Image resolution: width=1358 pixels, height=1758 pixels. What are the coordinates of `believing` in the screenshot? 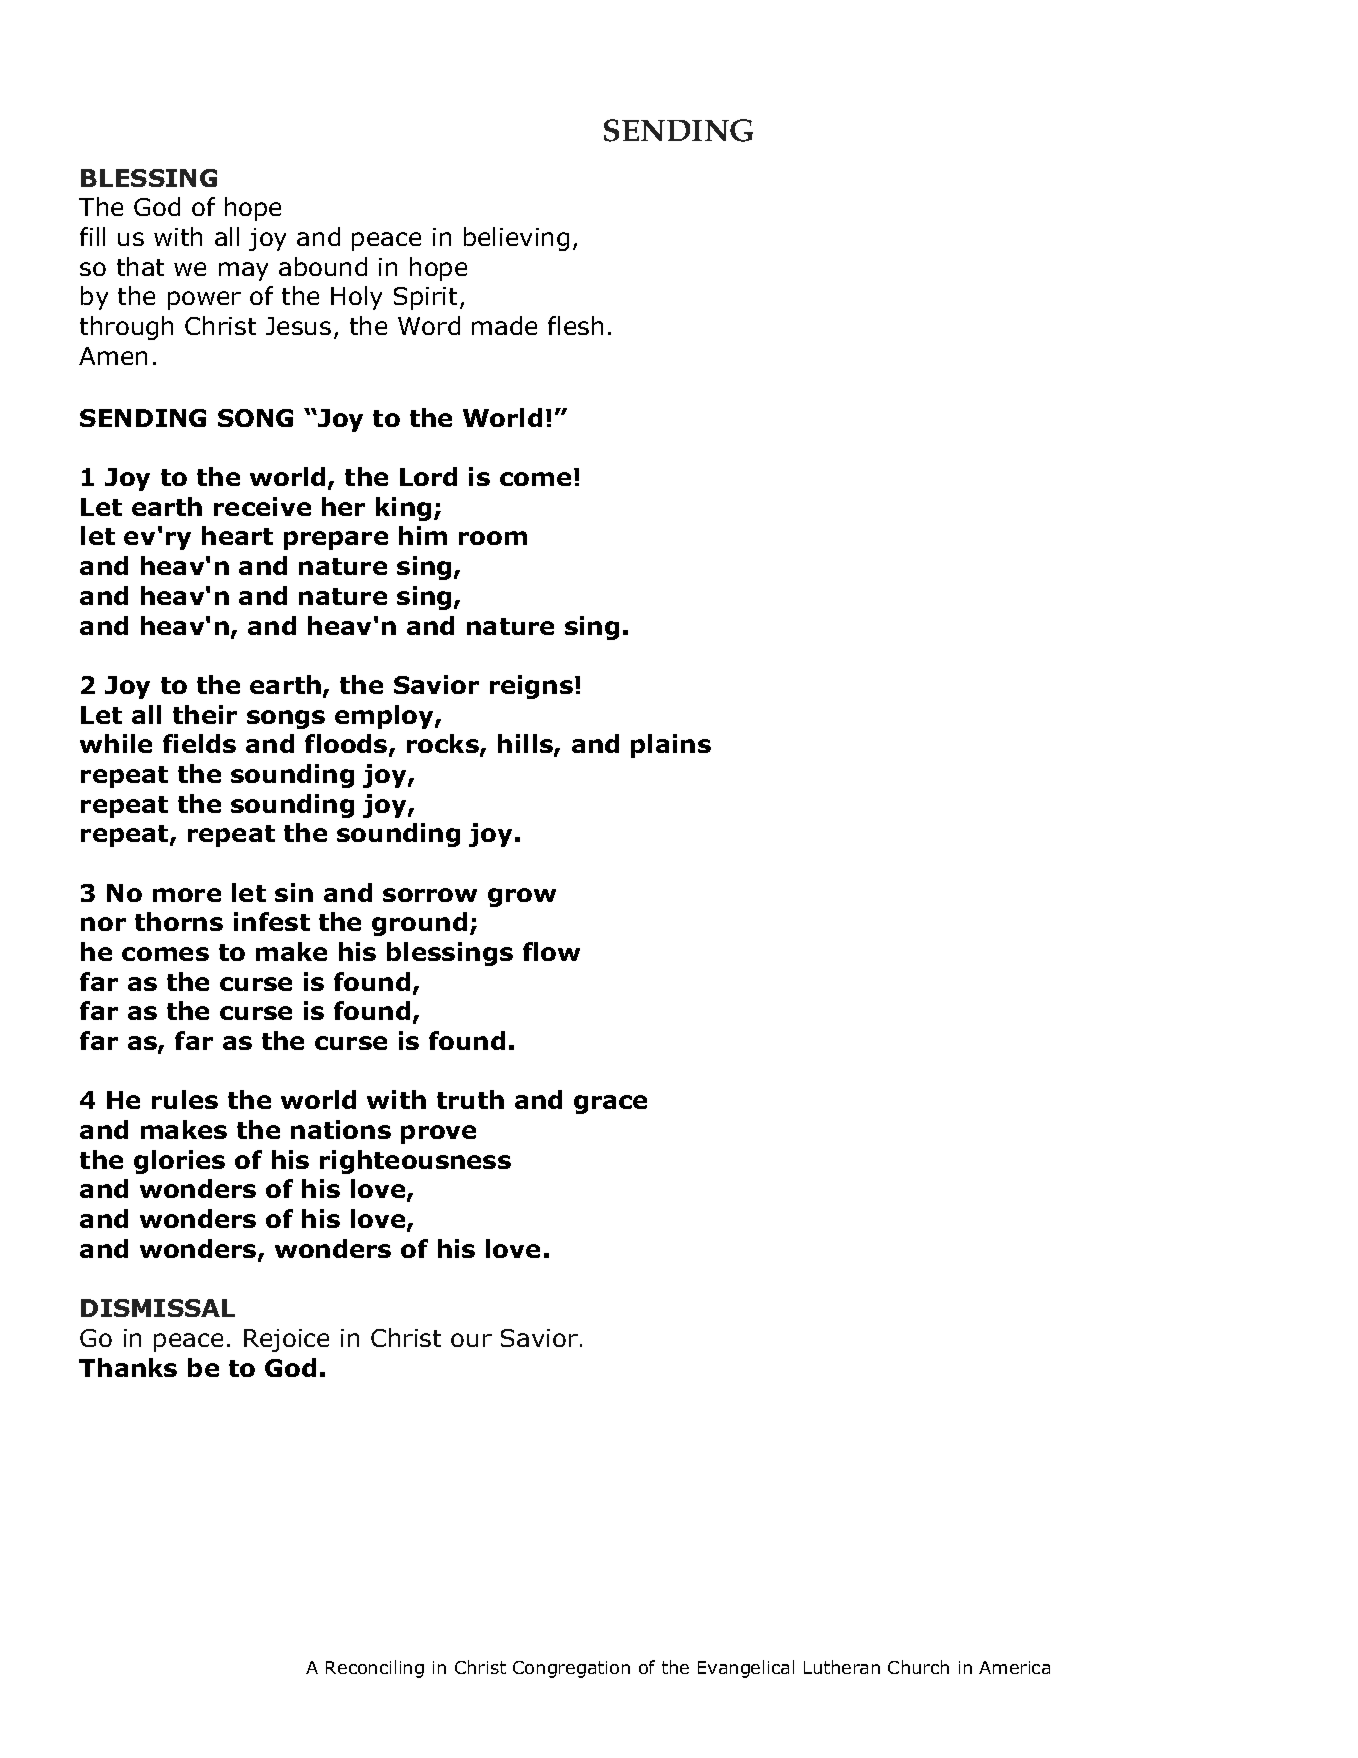 It's located at (516, 239).
